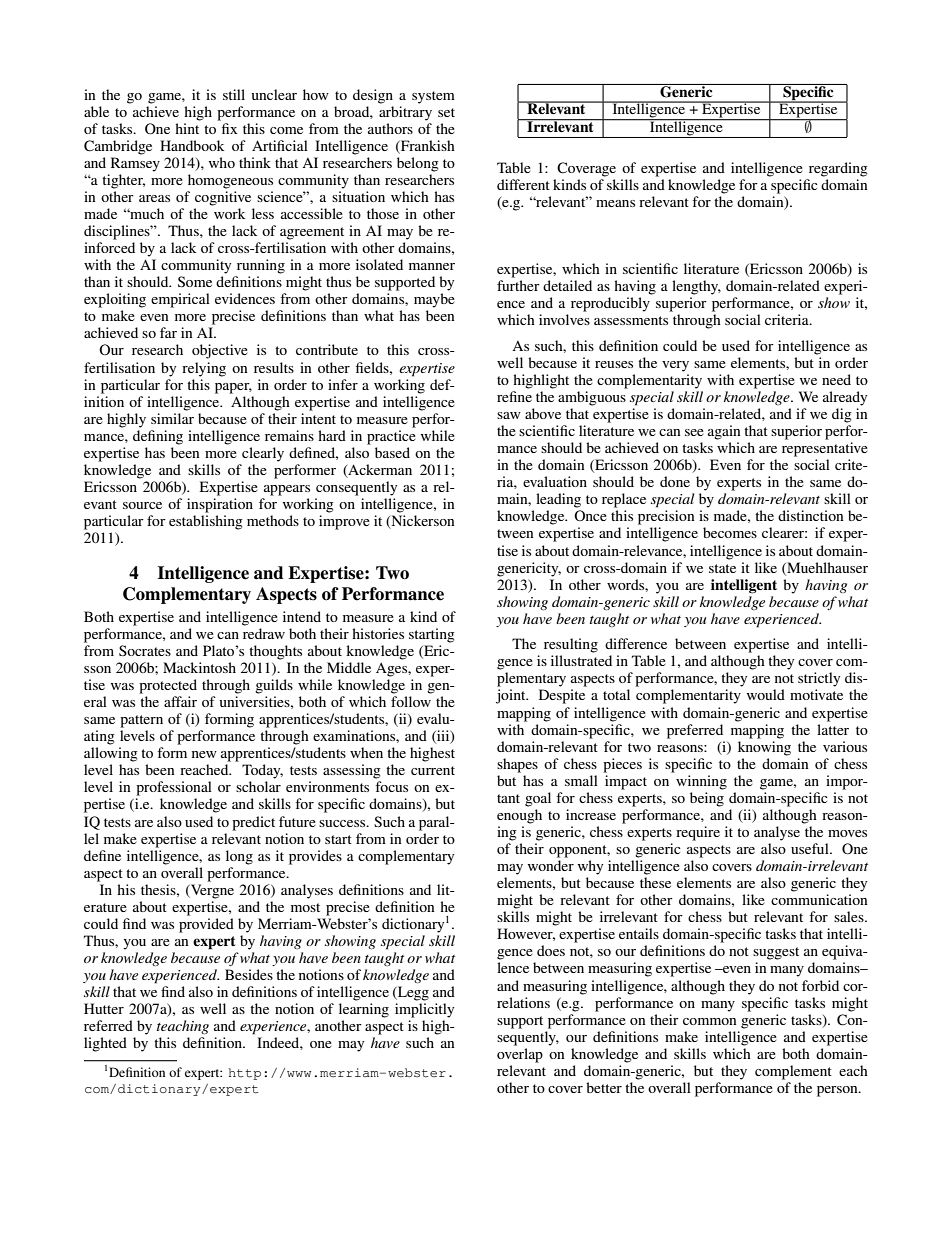  Describe the element at coordinates (446, 112) in the screenshot. I see `set` at that location.
